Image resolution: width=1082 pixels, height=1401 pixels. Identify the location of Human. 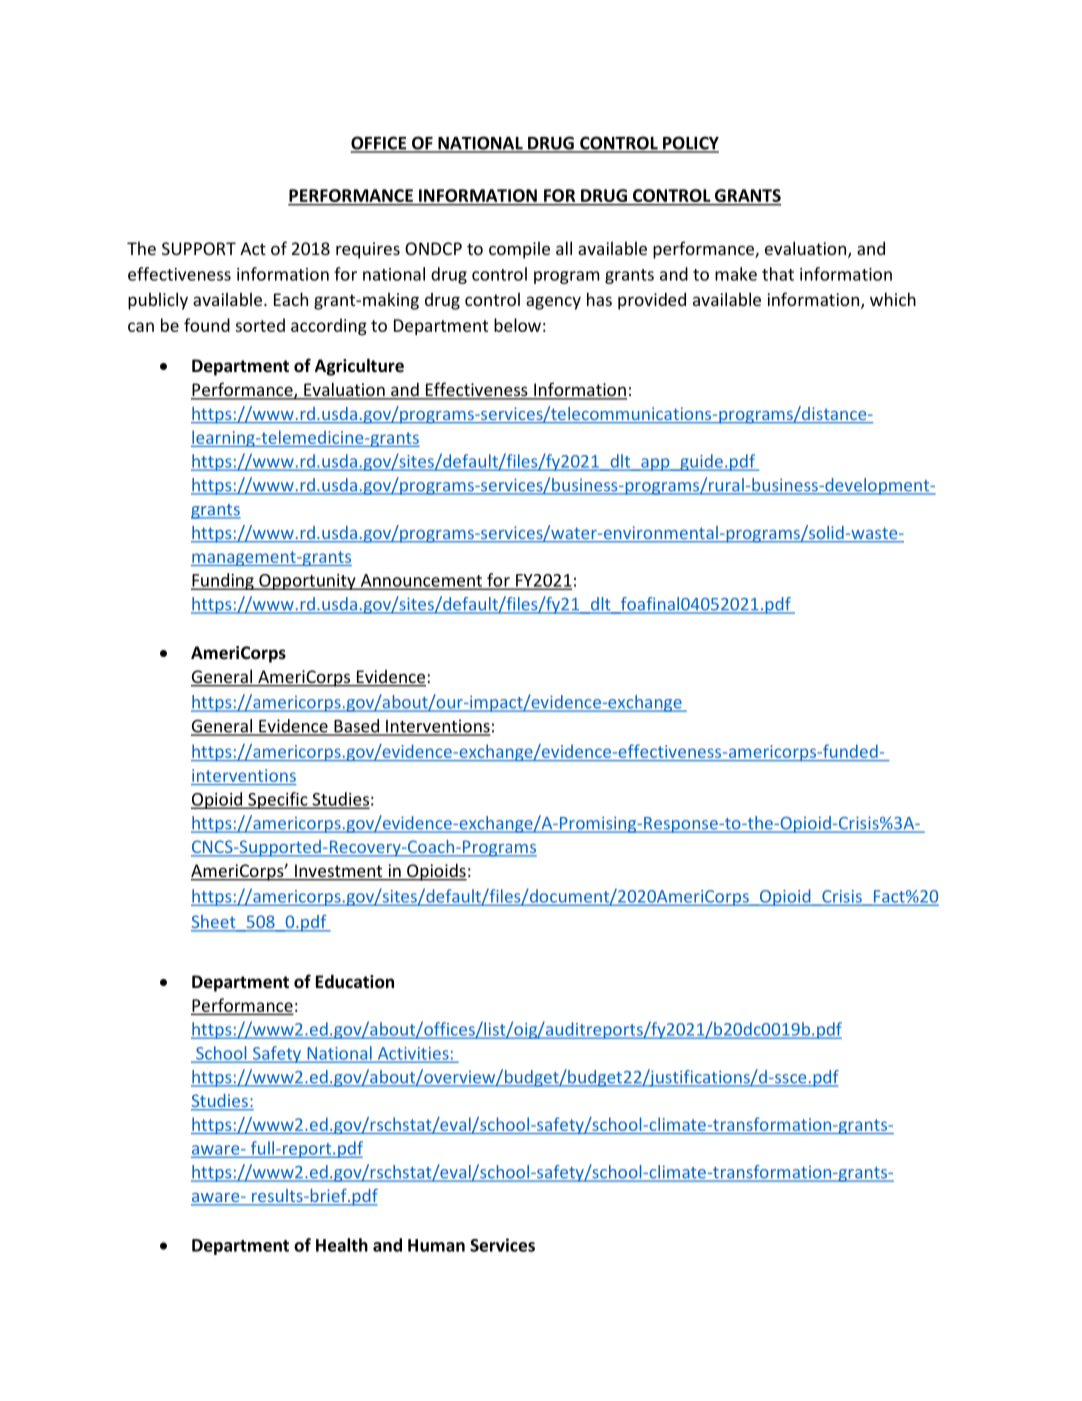
(436, 1245).
